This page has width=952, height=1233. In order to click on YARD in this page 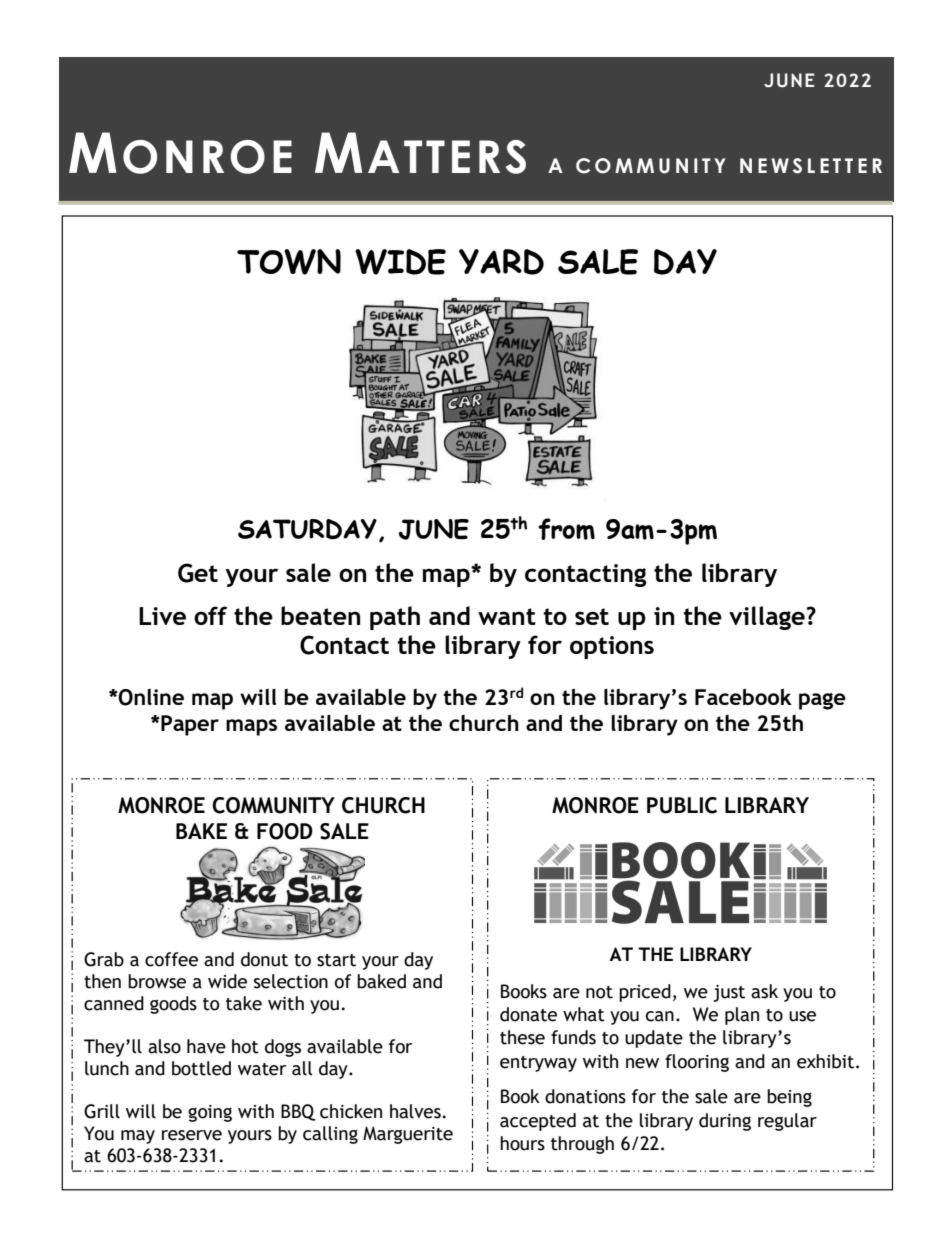, I will do `click(501, 262)`.
